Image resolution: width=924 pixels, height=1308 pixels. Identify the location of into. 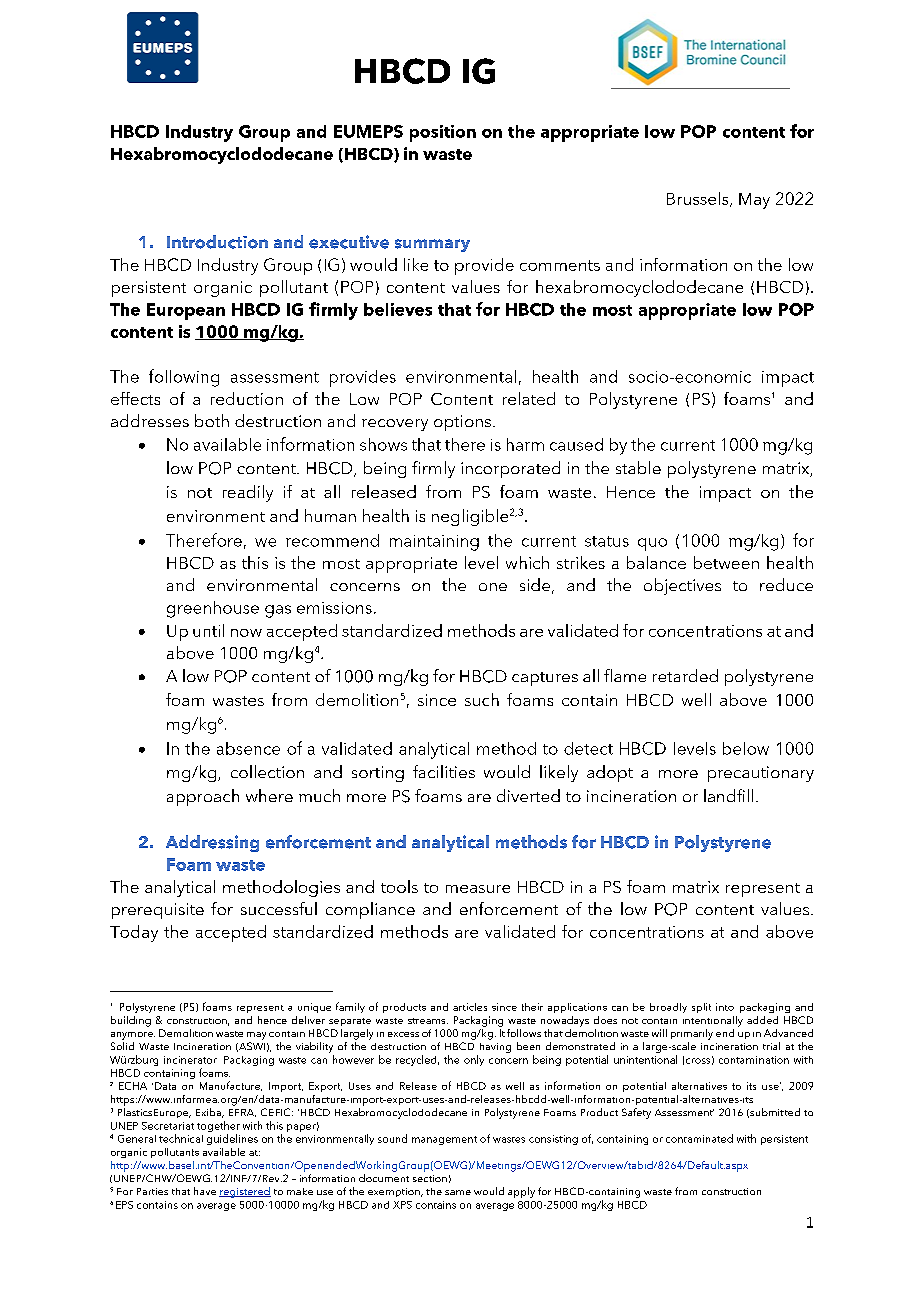
(725, 1007).
